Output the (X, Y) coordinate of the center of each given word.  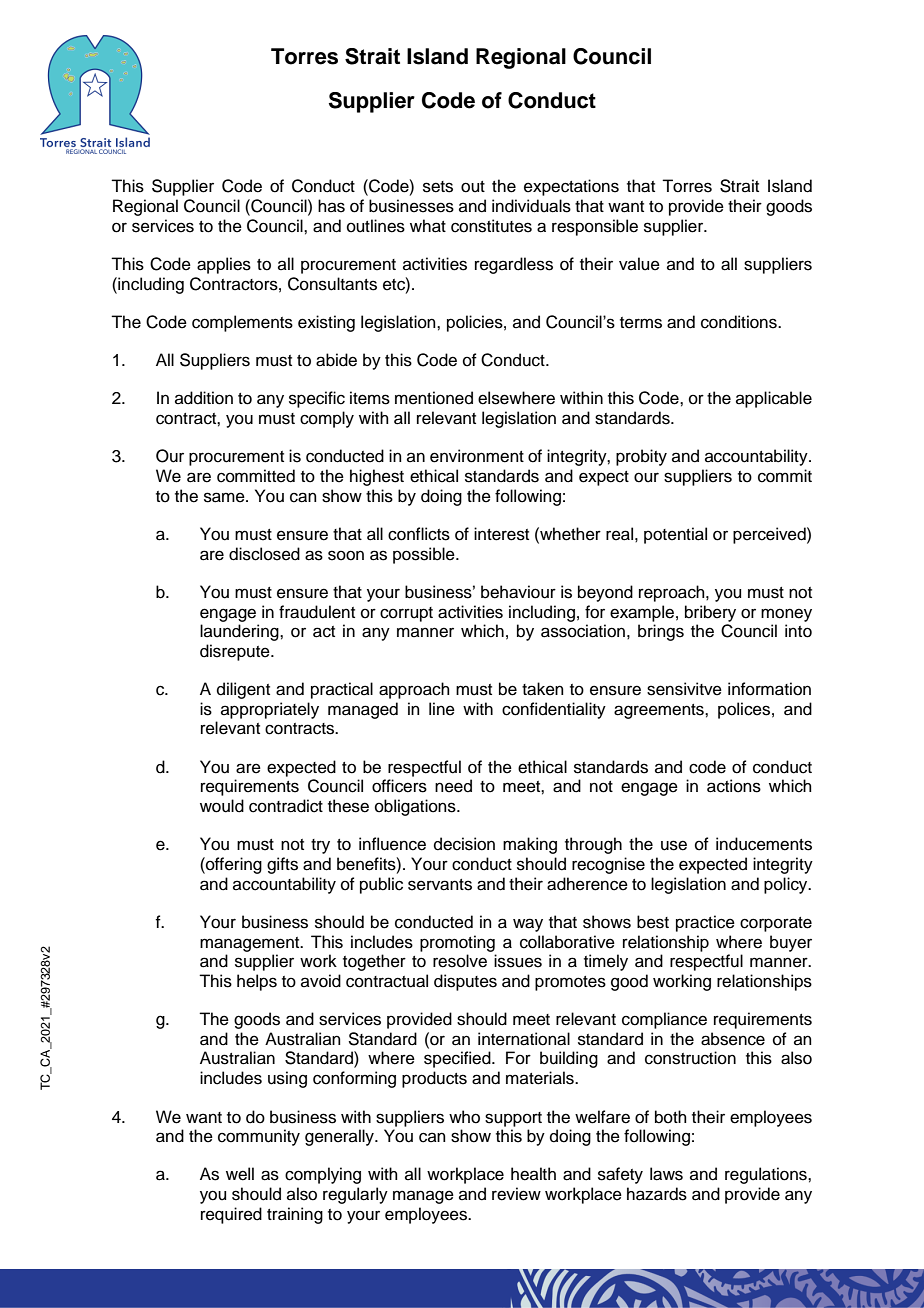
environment (477, 456)
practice (705, 923)
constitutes (491, 226)
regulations (767, 1175)
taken (543, 689)
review (516, 1194)
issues (518, 961)
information (769, 689)
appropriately (270, 710)
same (225, 497)
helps (257, 982)
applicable (774, 399)
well (240, 1174)
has (331, 206)
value (639, 264)
